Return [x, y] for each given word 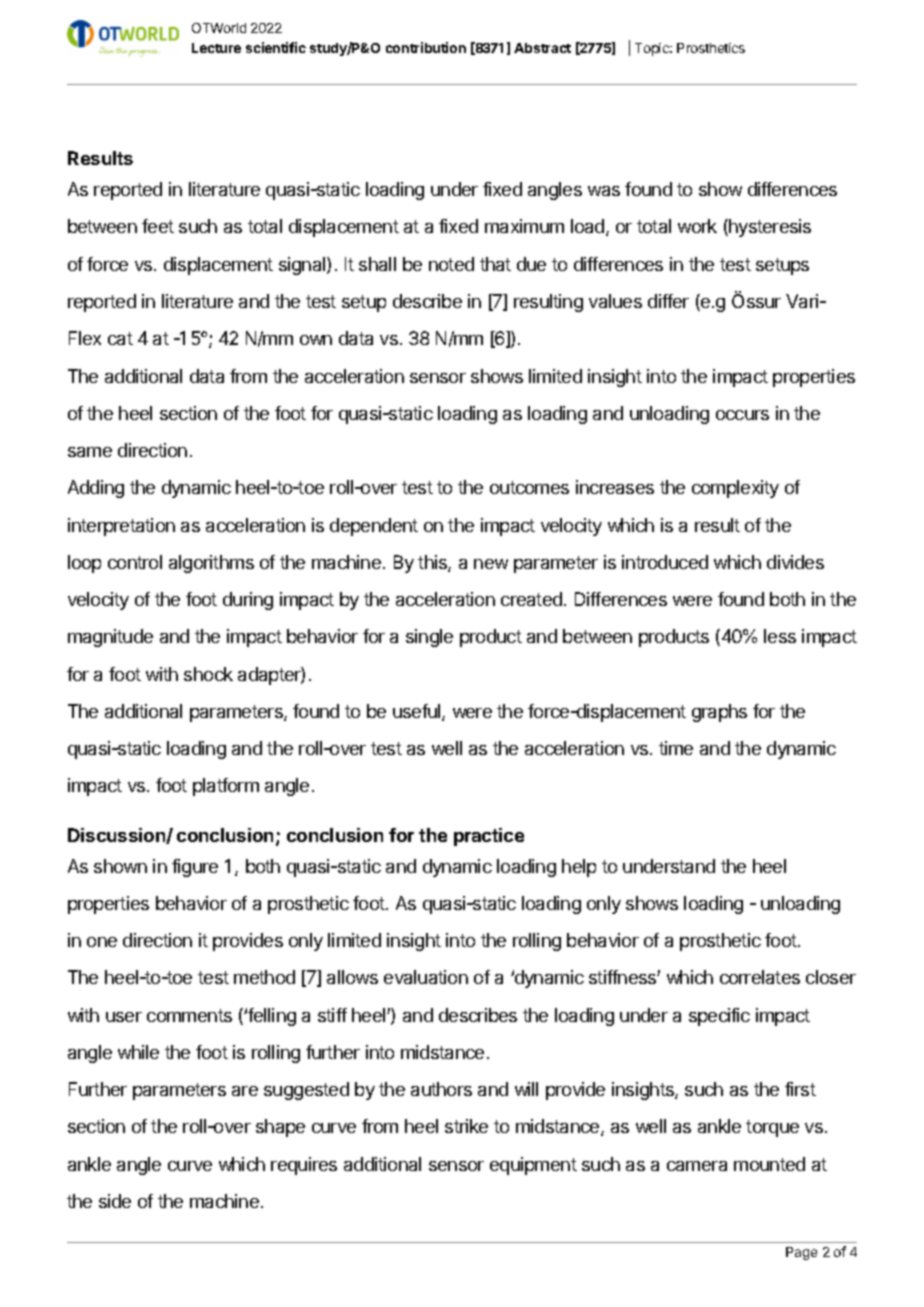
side [115, 1201]
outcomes [529, 487]
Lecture [216, 48]
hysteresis [769, 228]
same [90, 452]
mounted [769, 1164]
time [676, 748]
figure [195, 868]
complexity [735, 489]
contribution [426, 47]
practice [489, 837]
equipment [533, 1166]
